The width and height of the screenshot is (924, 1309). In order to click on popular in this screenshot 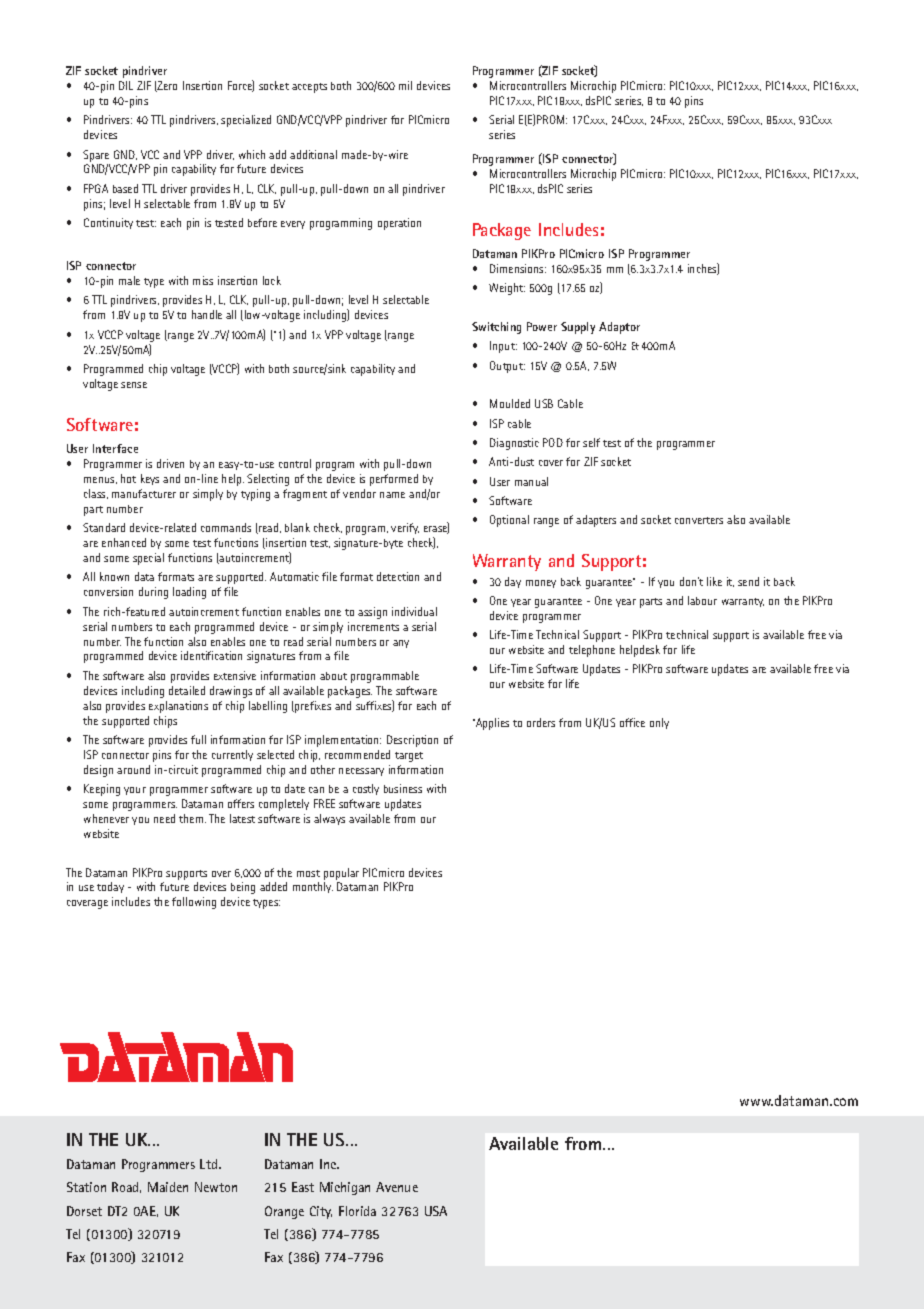, I will do `click(341, 874)`.
